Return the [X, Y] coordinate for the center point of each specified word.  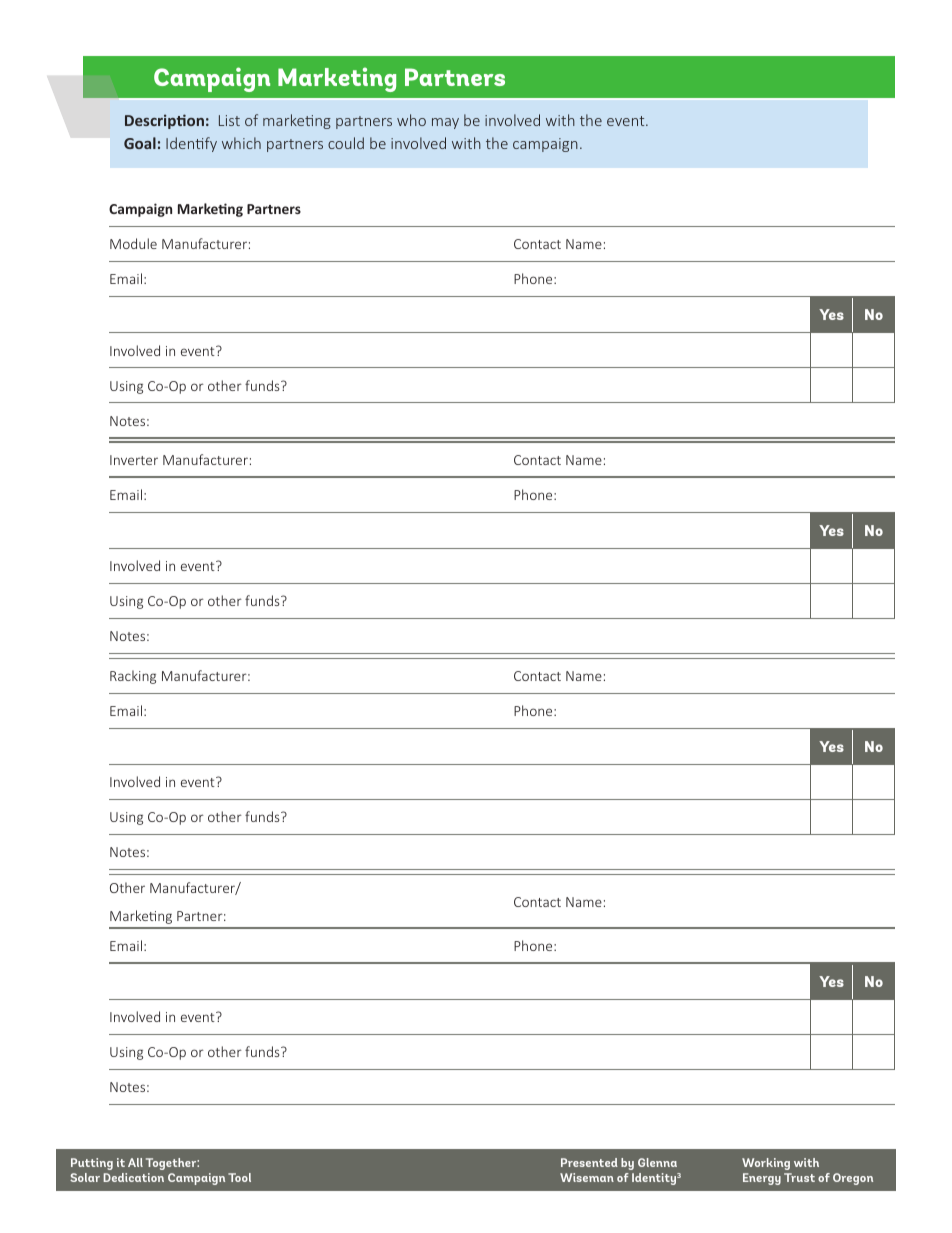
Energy [762, 1179]
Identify [191, 144]
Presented [589, 1162]
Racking [133, 677]
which [241, 143]
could [346, 143]
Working [766, 1164]
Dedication [133, 1177]
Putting [92, 1164]
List [229, 120]
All [135, 1162]
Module [133, 243]
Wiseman [587, 1177]
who [411, 120]
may [445, 123]
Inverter [134, 460]
